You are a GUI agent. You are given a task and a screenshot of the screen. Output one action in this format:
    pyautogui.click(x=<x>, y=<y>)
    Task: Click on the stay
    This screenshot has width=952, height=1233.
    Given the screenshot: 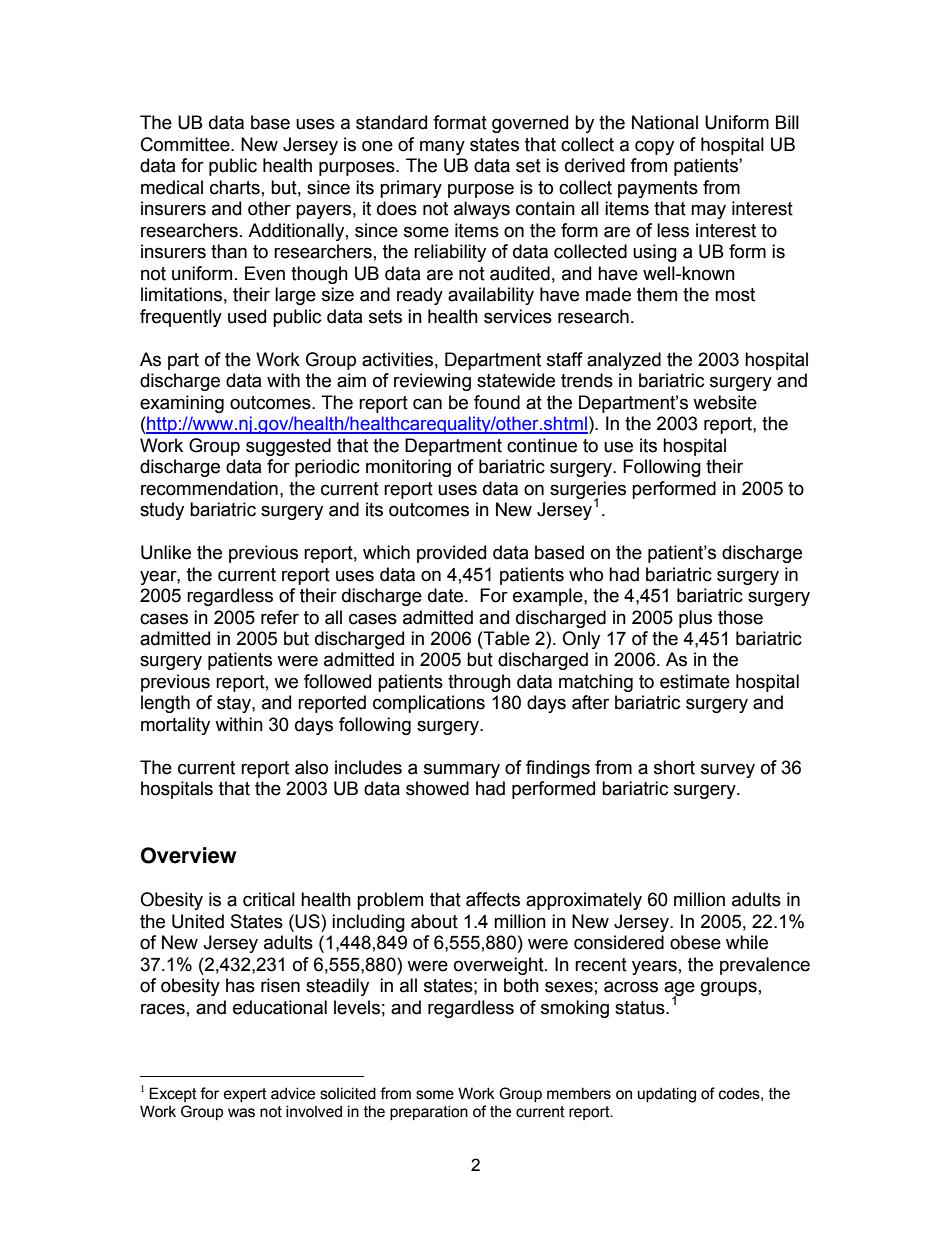 What is the action you would take?
    pyautogui.click(x=235, y=704)
